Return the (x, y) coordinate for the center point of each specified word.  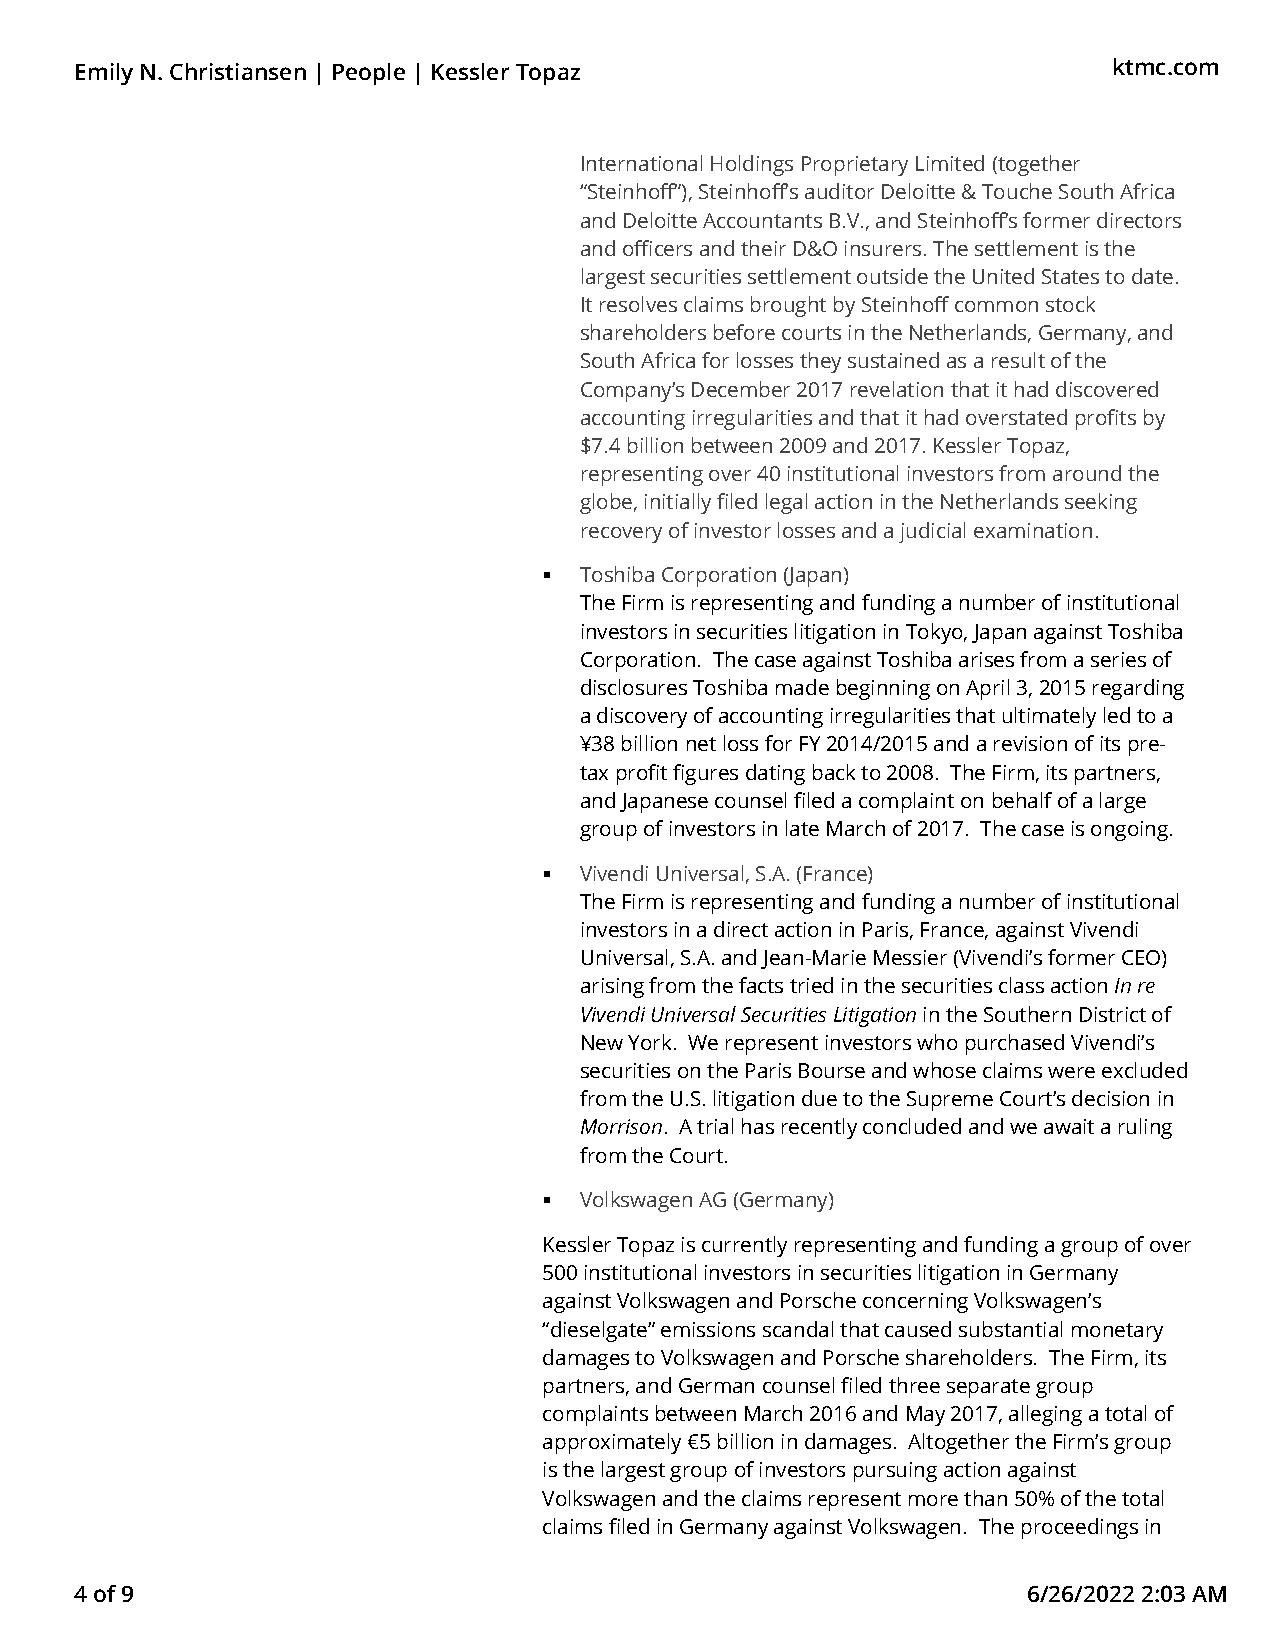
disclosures (634, 687)
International (642, 163)
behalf (1022, 800)
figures (705, 774)
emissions (708, 1329)
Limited (950, 163)
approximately (612, 1443)
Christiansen (238, 71)
